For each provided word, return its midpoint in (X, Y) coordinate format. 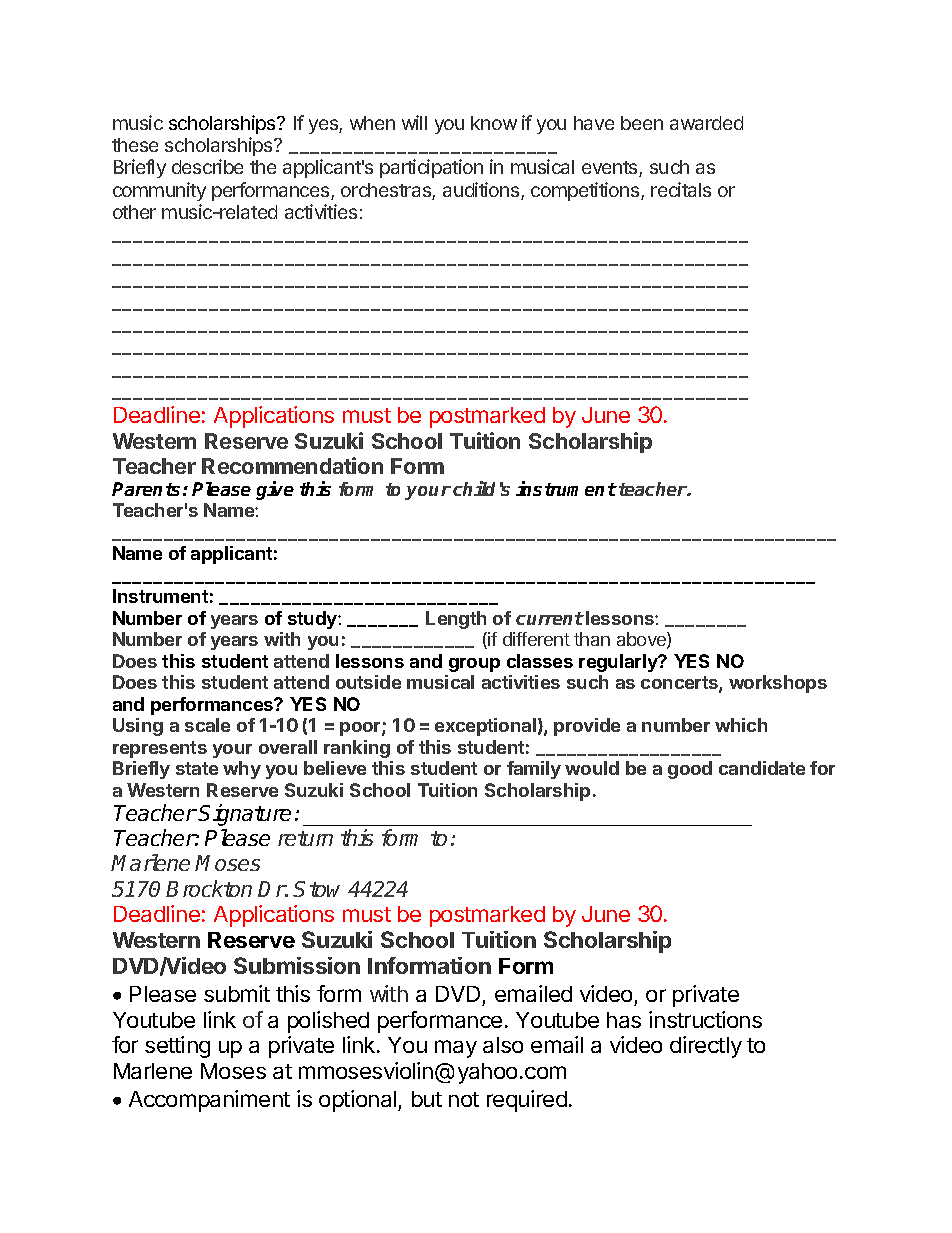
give (275, 490)
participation (431, 168)
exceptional (485, 727)
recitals (681, 189)
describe (207, 166)
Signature (244, 815)
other (134, 212)
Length (456, 620)
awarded (706, 123)
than (592, 639)
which (741, 725)
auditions (482, 191)
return (305, 838)
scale (207, 725)
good (690, 770)
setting (177, 1047)
